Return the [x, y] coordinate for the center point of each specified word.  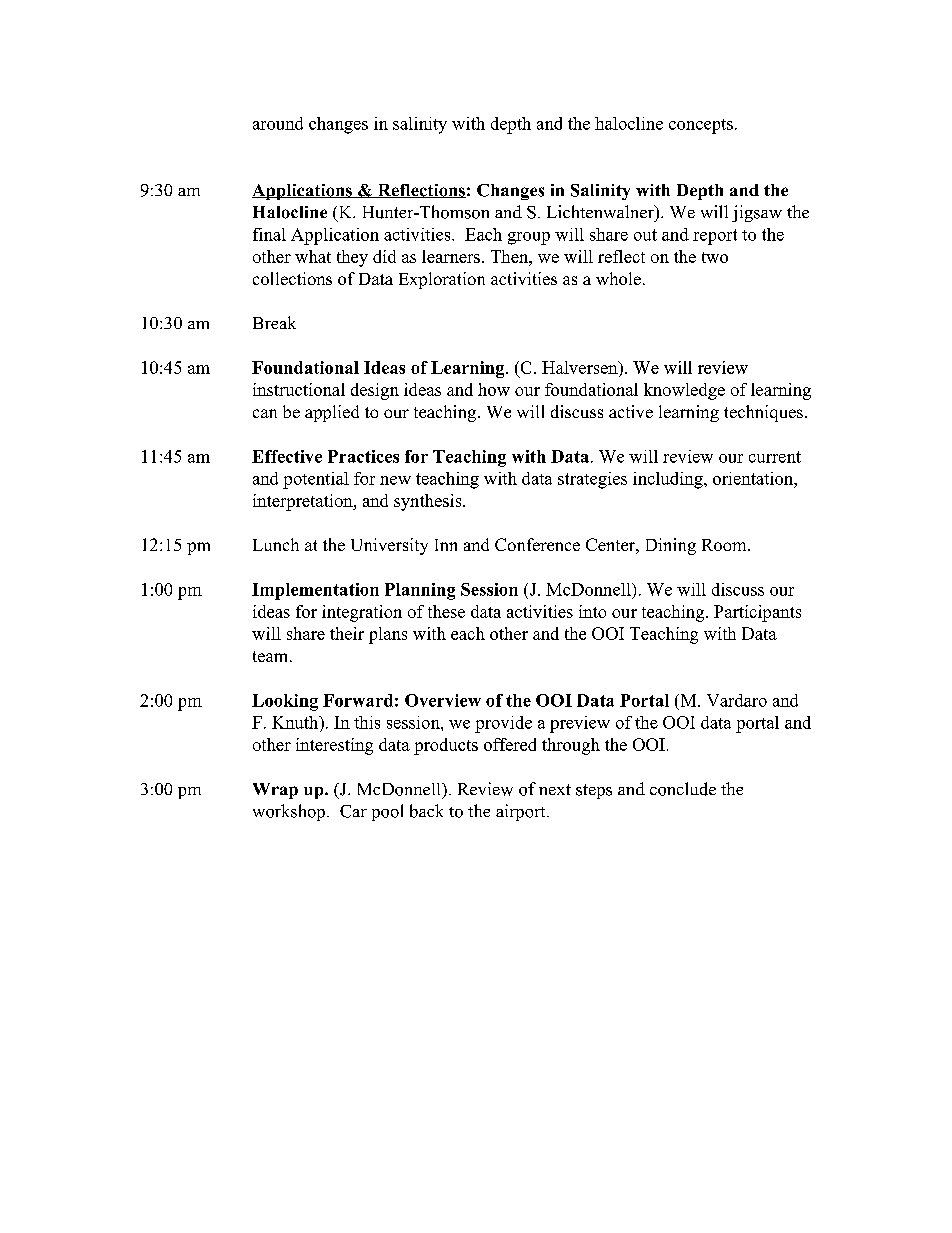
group [529, 238]
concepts [701, 126]
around [278, 123]
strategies [592, 480]
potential [316, 480]
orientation [754, 478]
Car [353, 811]
